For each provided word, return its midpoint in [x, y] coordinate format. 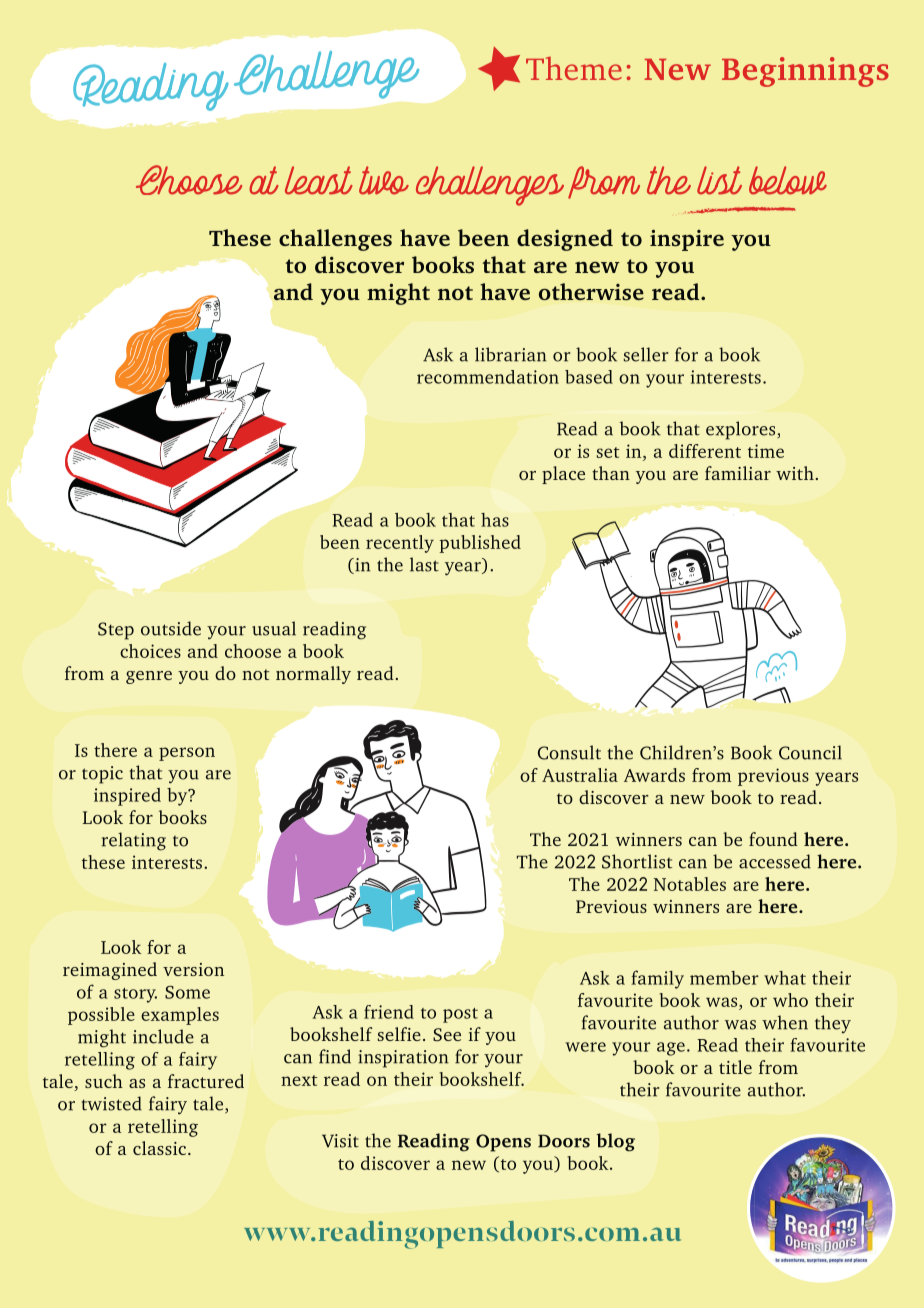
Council [810, 752]
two [384, 180]
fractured [206, 1081]
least [319, 180]
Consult [569, 752]
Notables [690, 884]
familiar [738, 473]
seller [646, 354]
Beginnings [805, 72]
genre [149, 677]
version [193, 969]
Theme [574, 68]
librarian [511, 354]
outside [171, 628]
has [495, 520]
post [460, 1015]
